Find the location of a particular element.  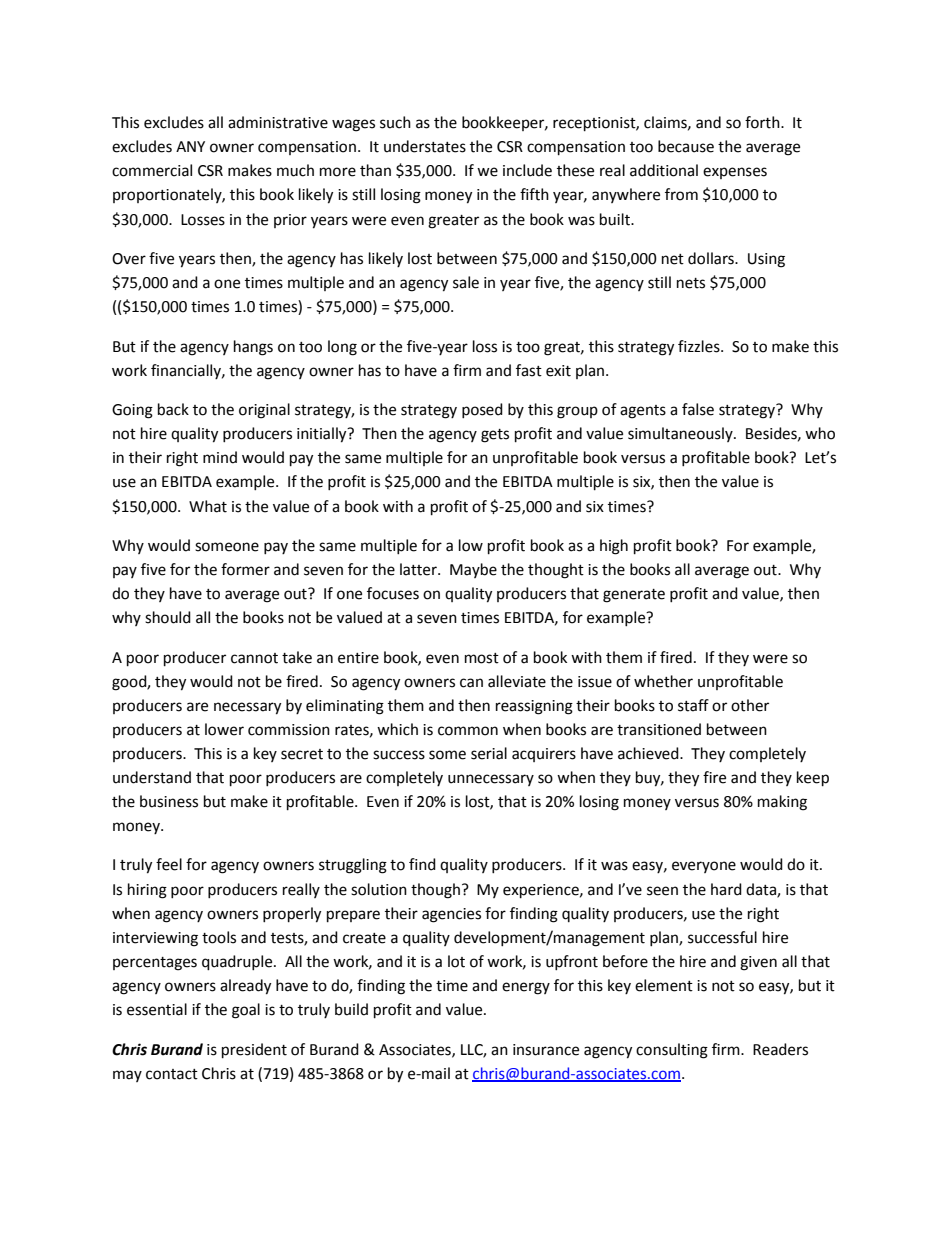

expenses is located at coordinates (735, 173).
